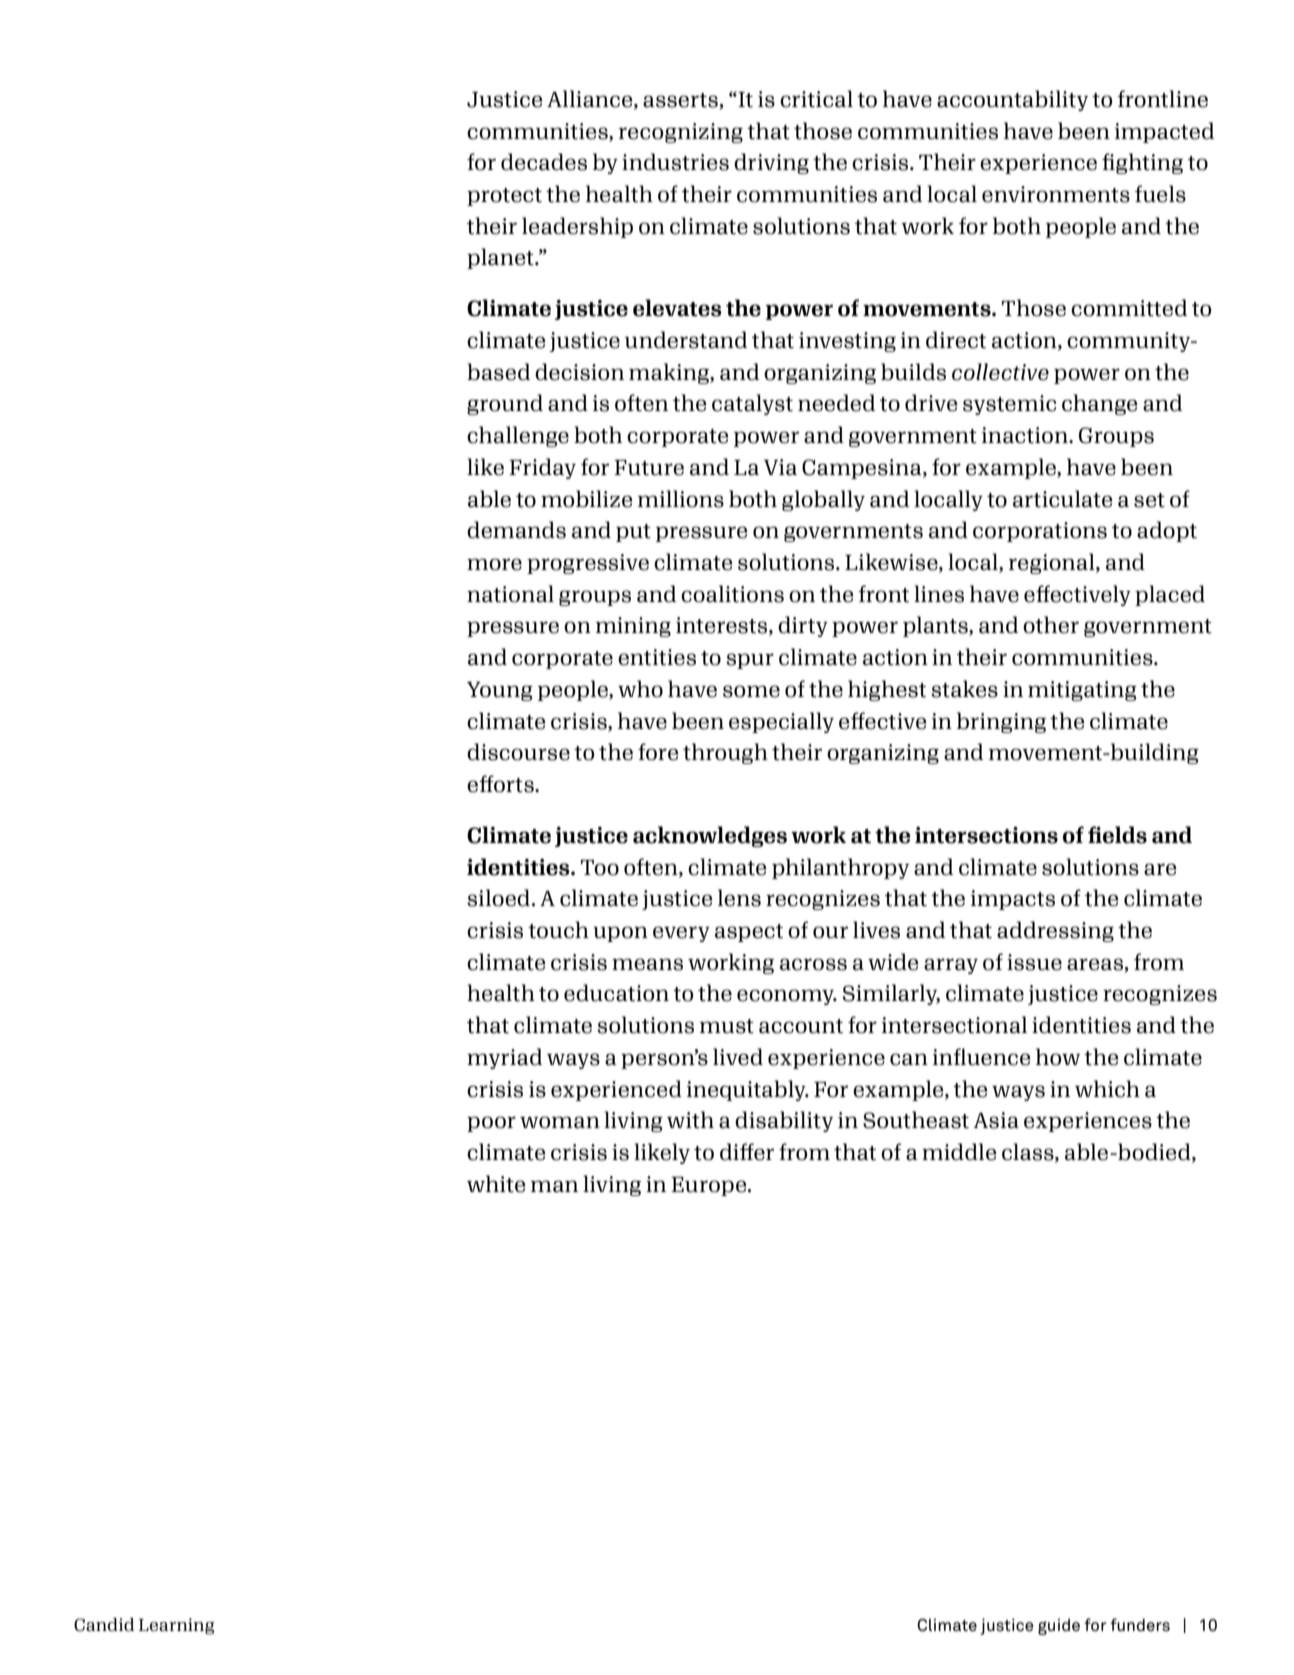  What do you see at coordinates (177, 1626) in the screenshot?
I see `Learning` at bounding box center [177, 1626].
